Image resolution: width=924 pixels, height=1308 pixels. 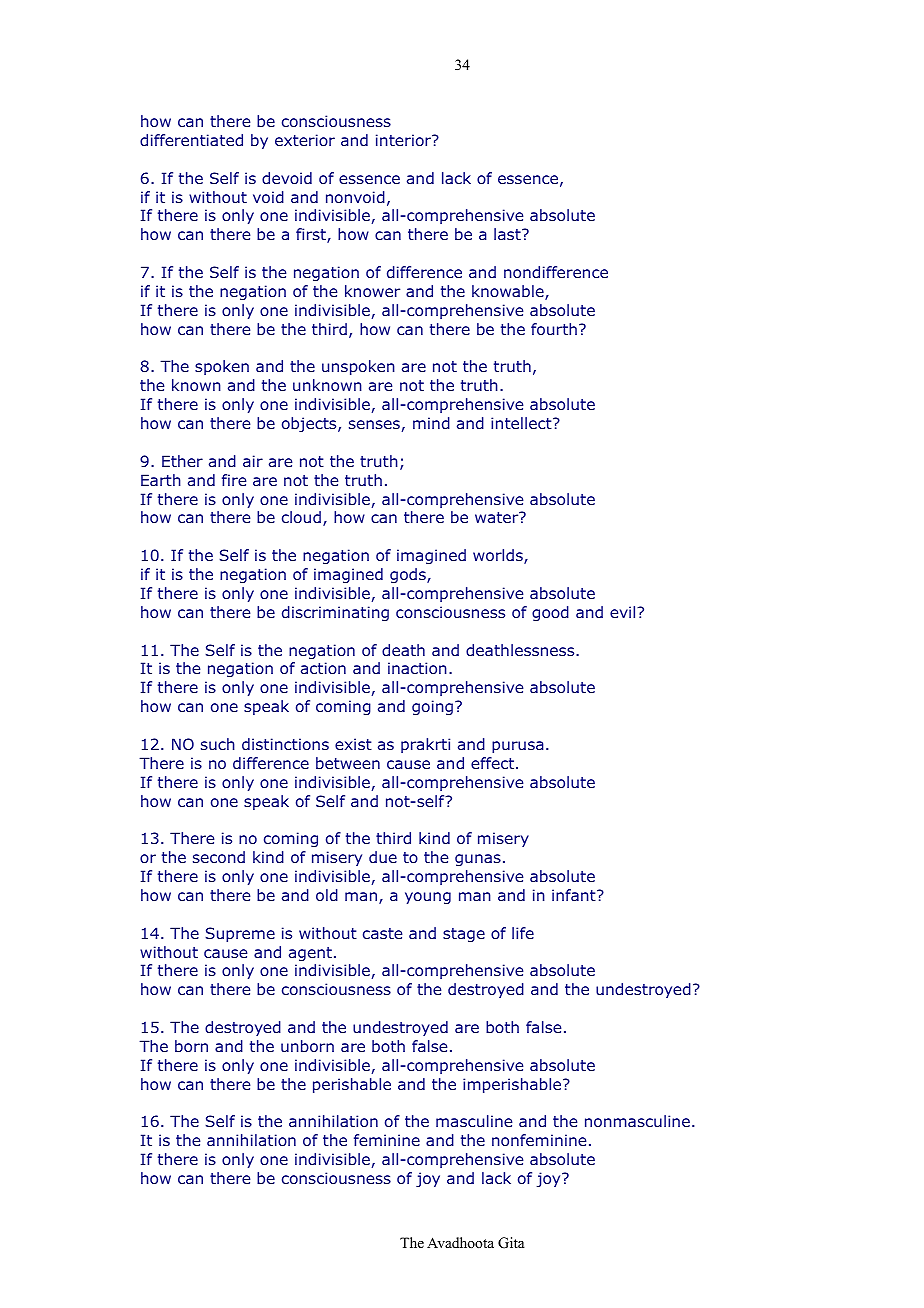 What do you see at coordinates (404, 140) in the image?
I see `interior` at bounding box center [404, 140].
